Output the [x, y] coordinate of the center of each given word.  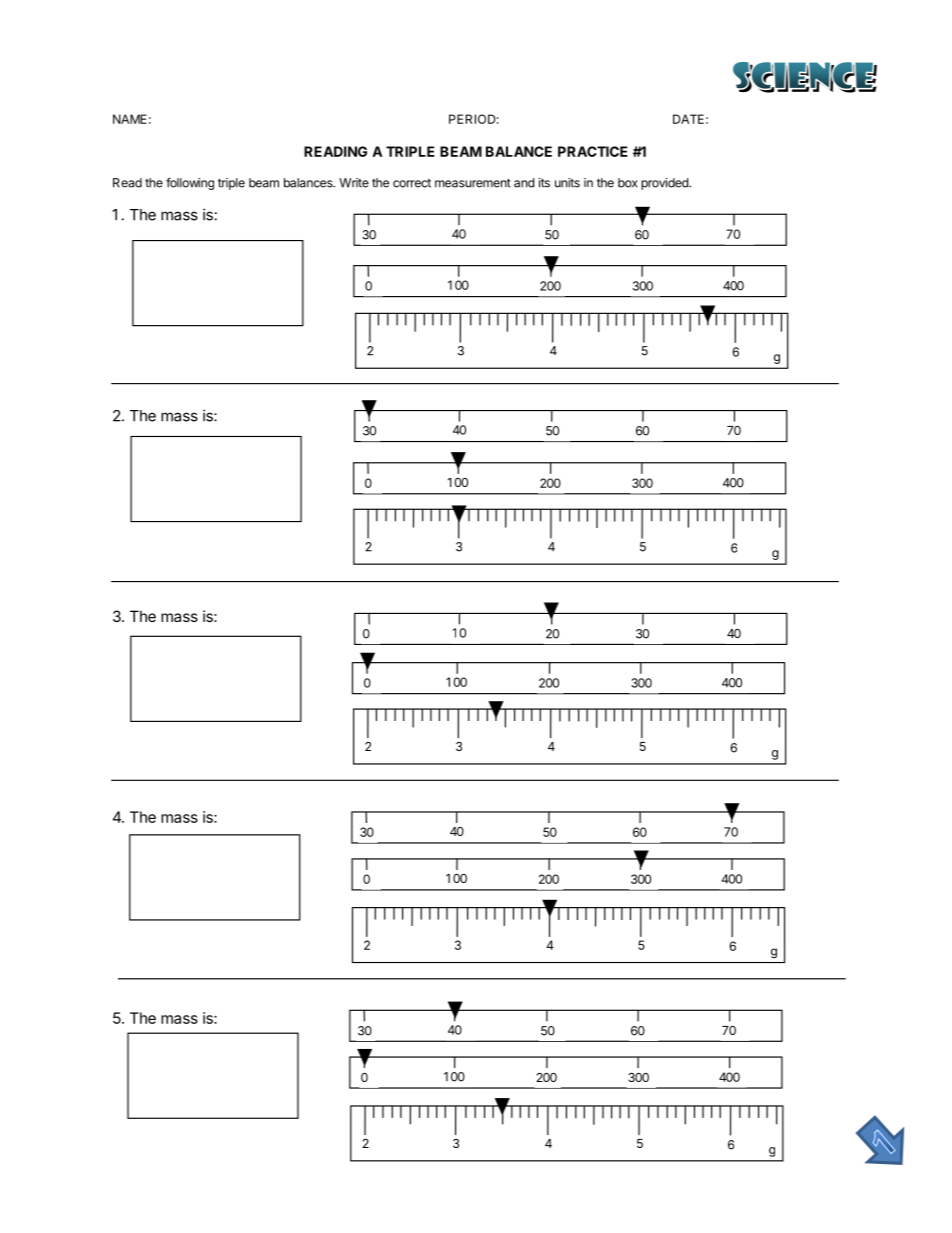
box [628, 183]
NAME [130, 119]
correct [412, 183]
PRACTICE [593, 151]
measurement [473, 183]
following [190, 183]
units [567, 183]
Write [354, 183]
